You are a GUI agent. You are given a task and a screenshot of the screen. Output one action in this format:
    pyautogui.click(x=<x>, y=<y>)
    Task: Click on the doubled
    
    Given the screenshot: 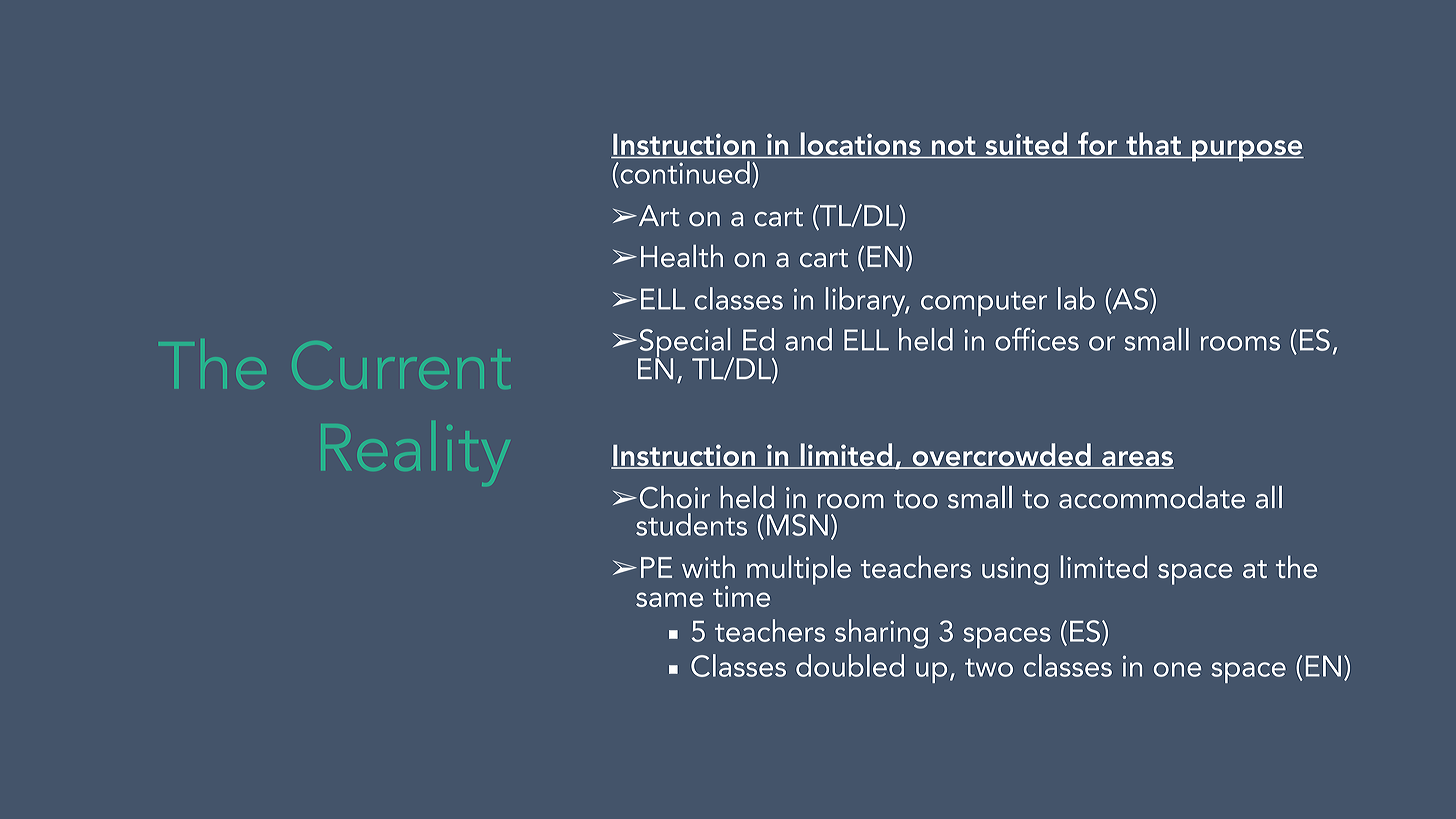 What is the action you would take?
    pyautogui.click(x=850, y=665)
